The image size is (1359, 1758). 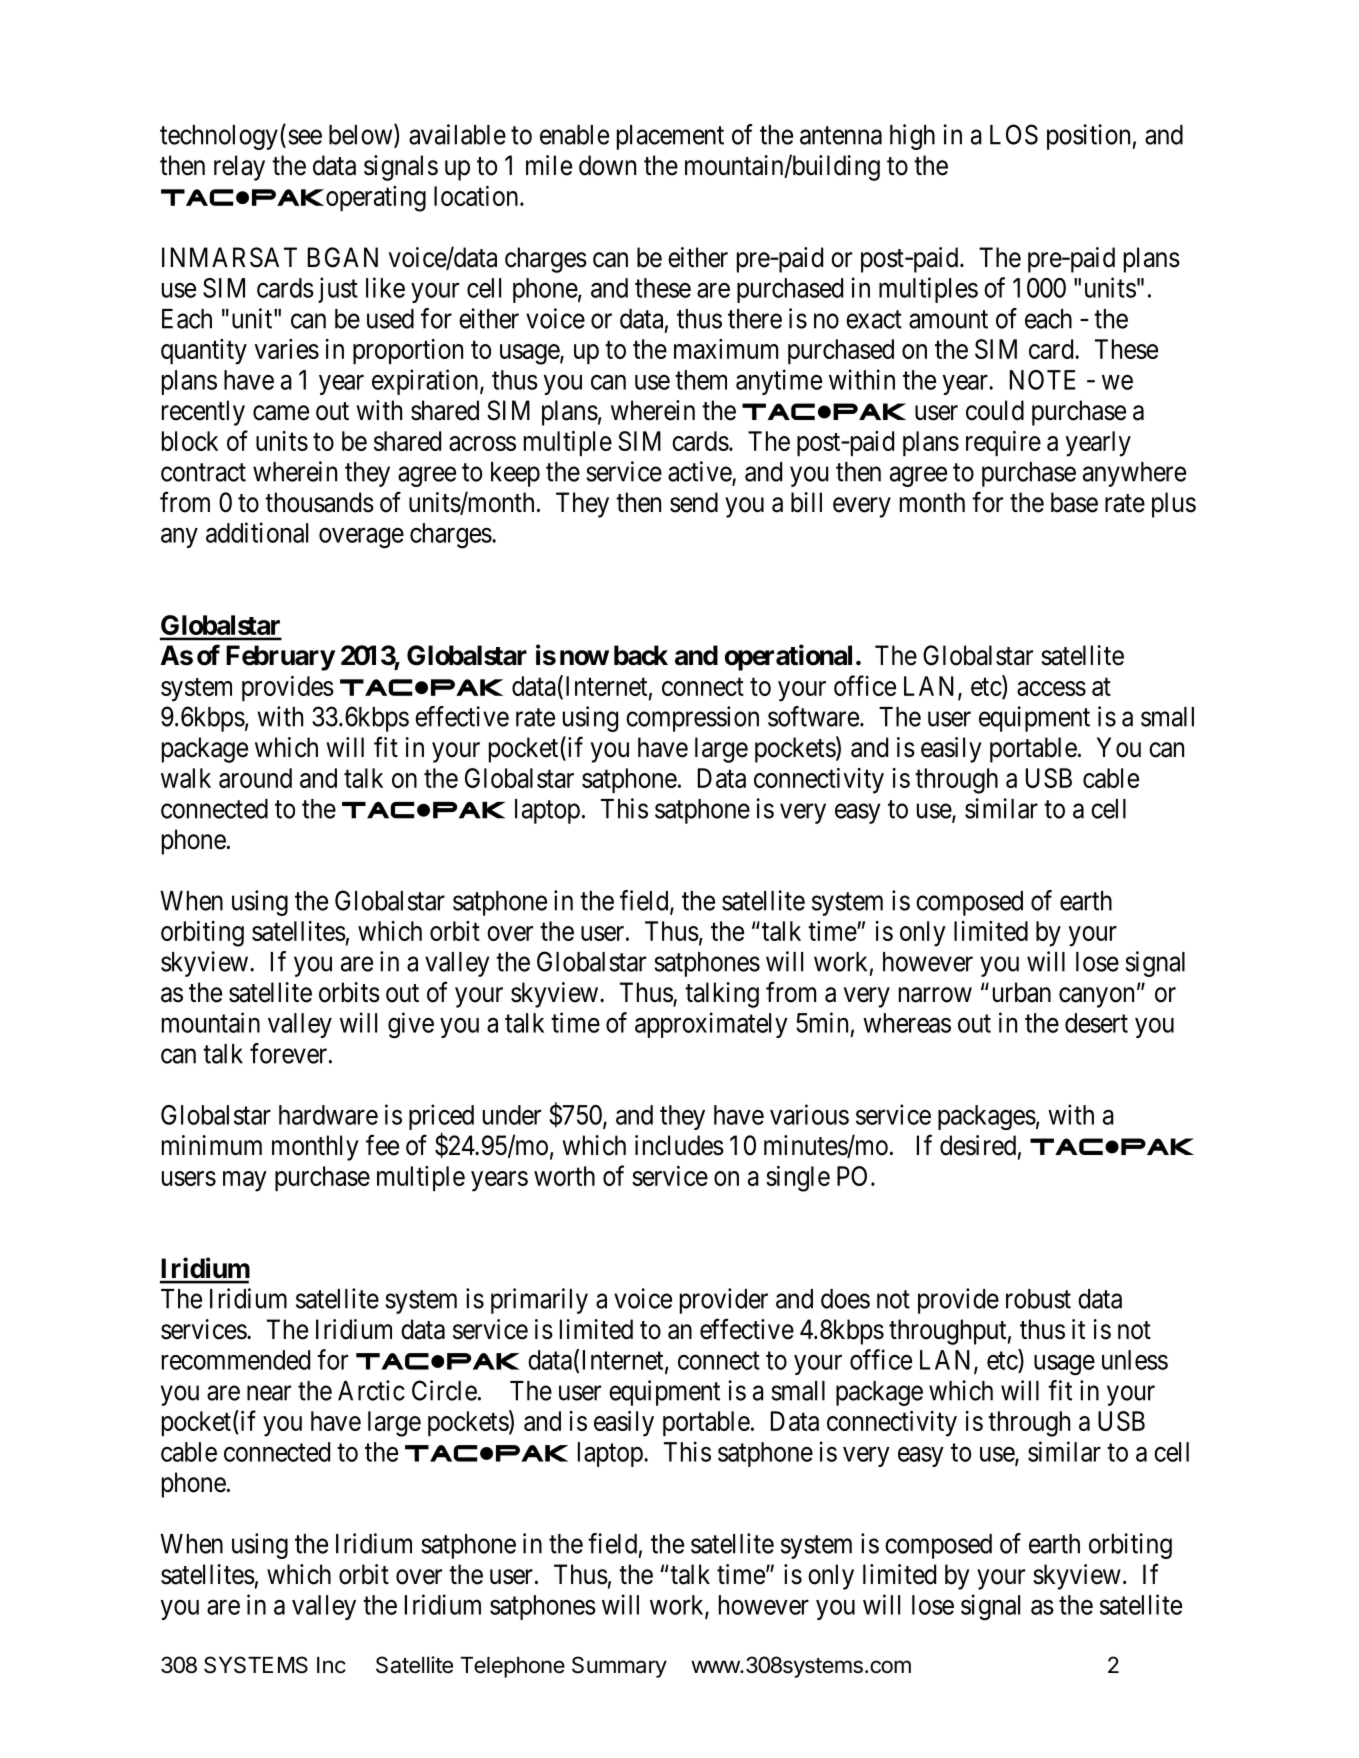 What do you see at coordinates (239, 168) in the screenshot?
I see `relay` at bounding box center [239, 168].
